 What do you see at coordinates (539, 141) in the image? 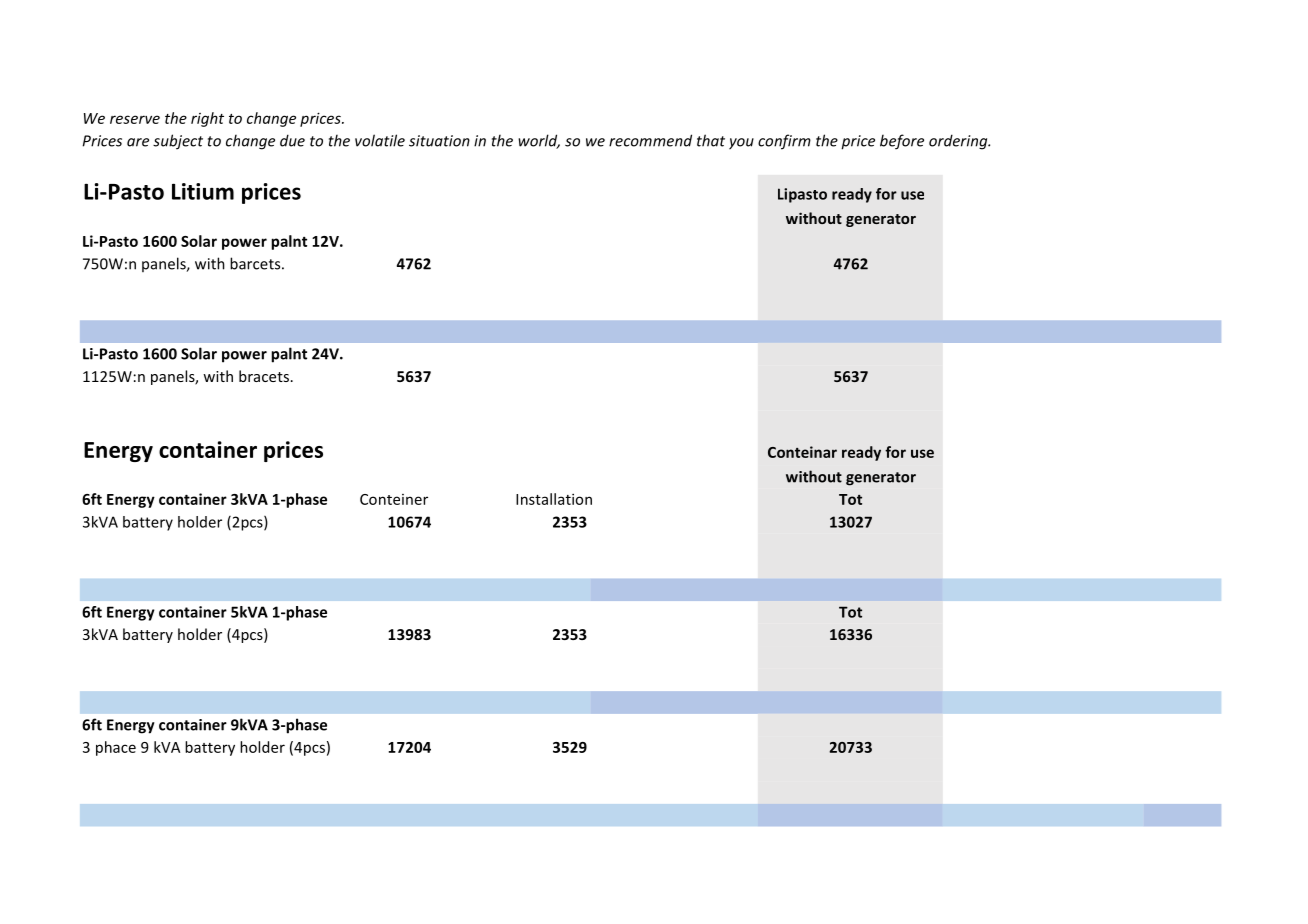
I see `world` at bounding box center [539, 141].
